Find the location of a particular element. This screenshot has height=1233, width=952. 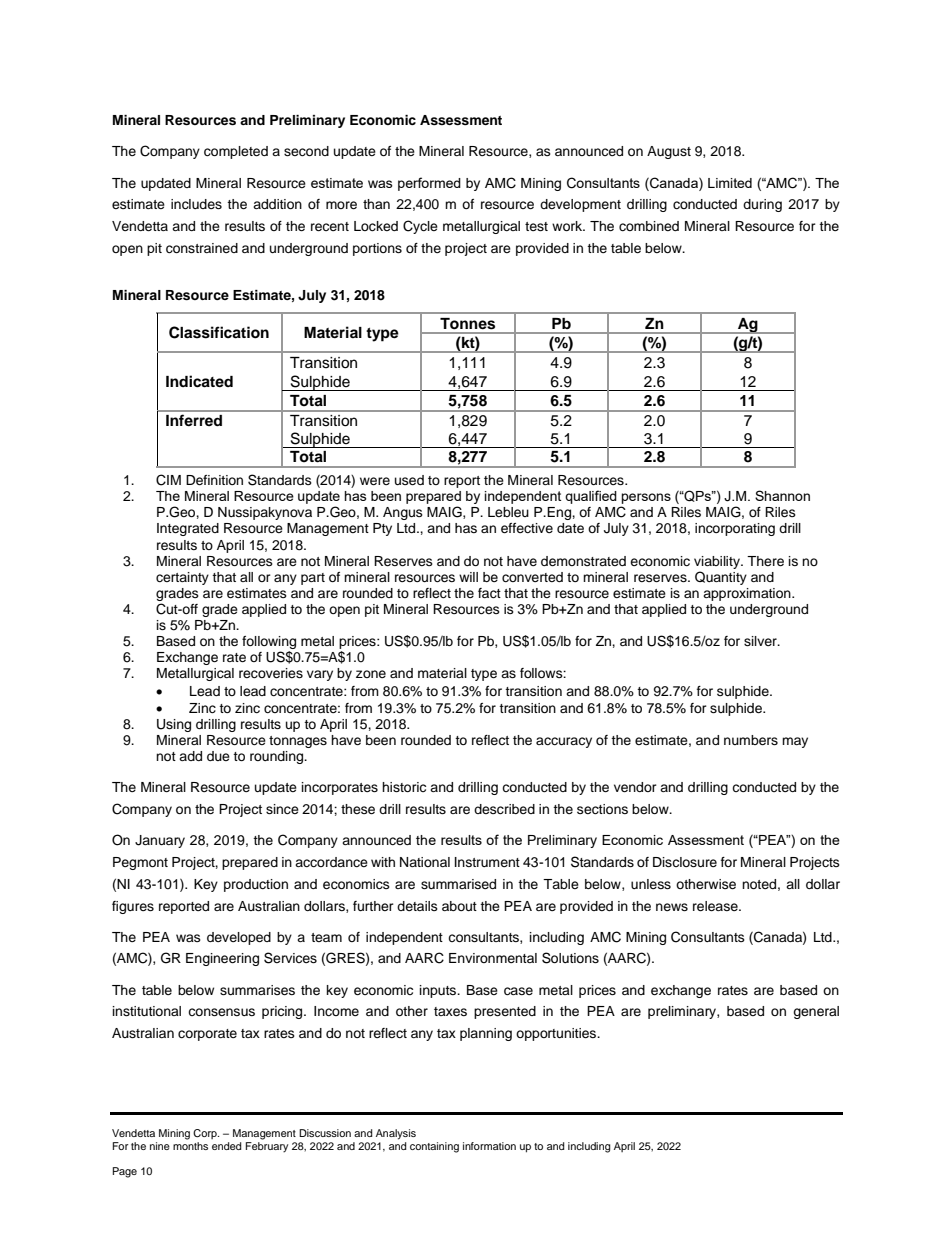

includes is located at coordinates (196, 204).
